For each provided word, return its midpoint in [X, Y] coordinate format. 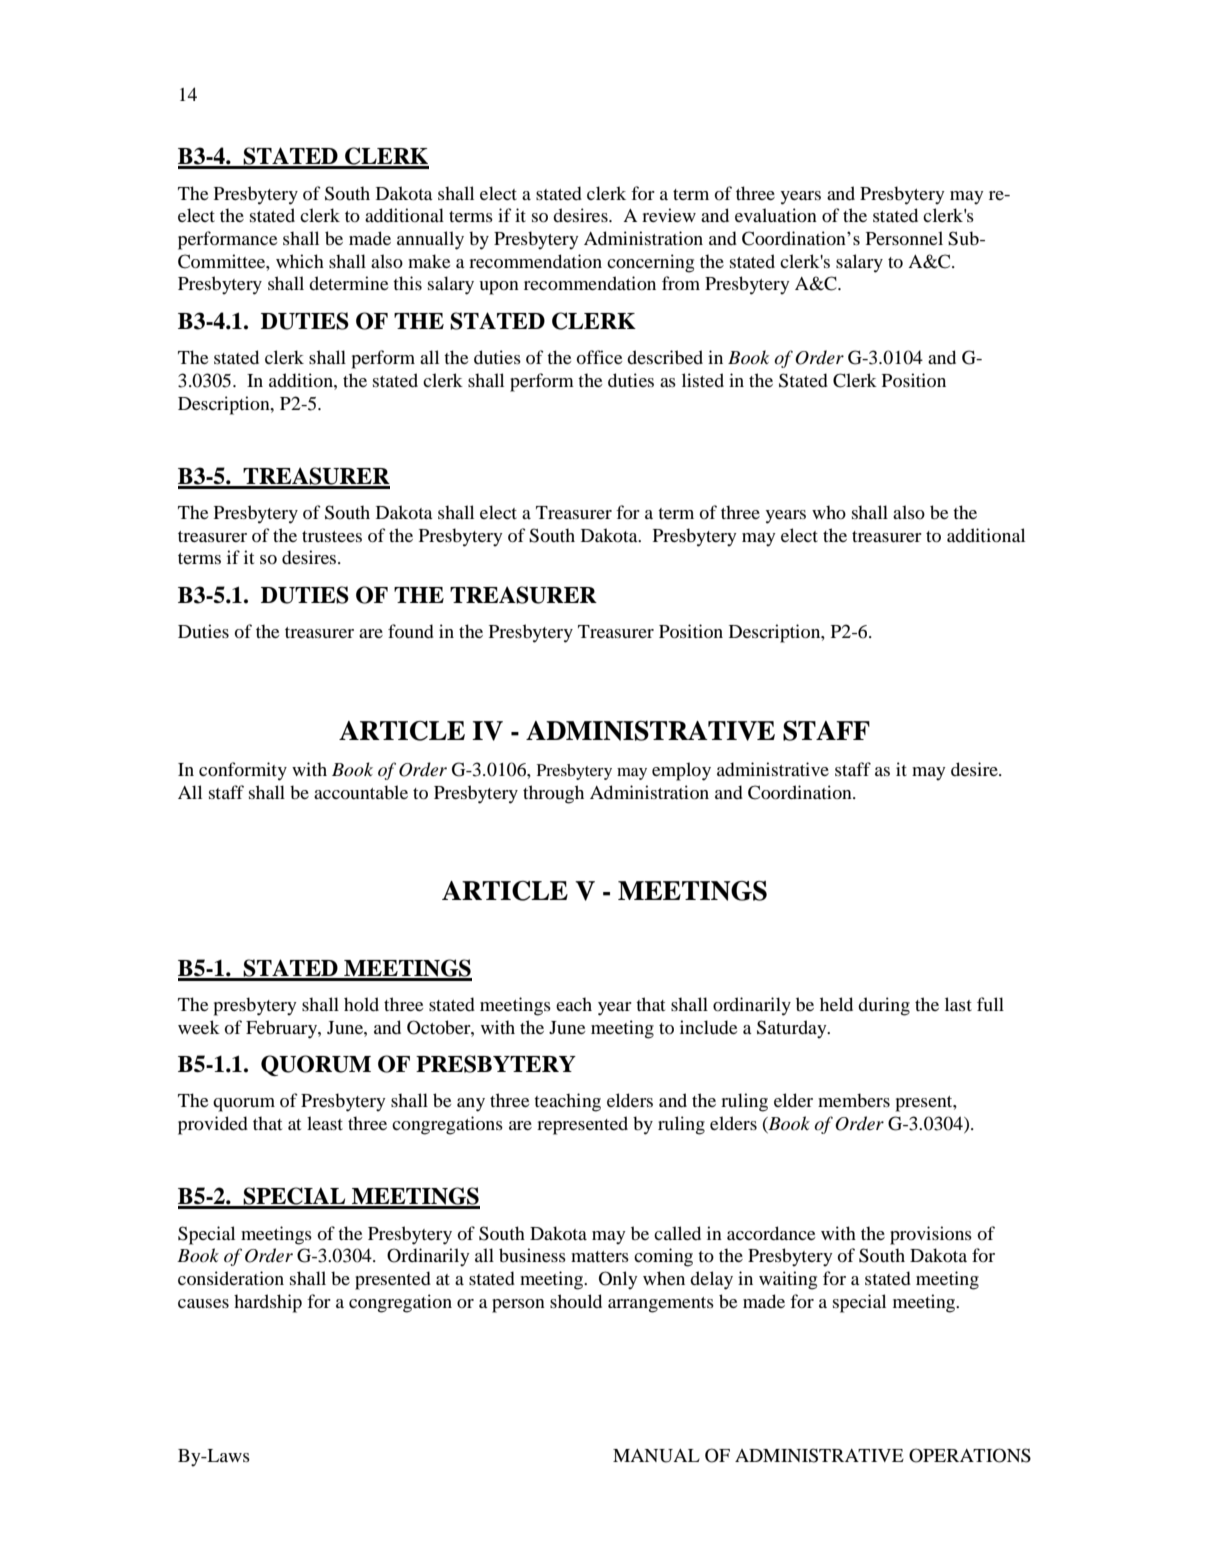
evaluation [776, 215]
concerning [650, 263]
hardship [268, 1303]
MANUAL [656, 1456]
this [407, 283]
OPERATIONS [970, 1455]
